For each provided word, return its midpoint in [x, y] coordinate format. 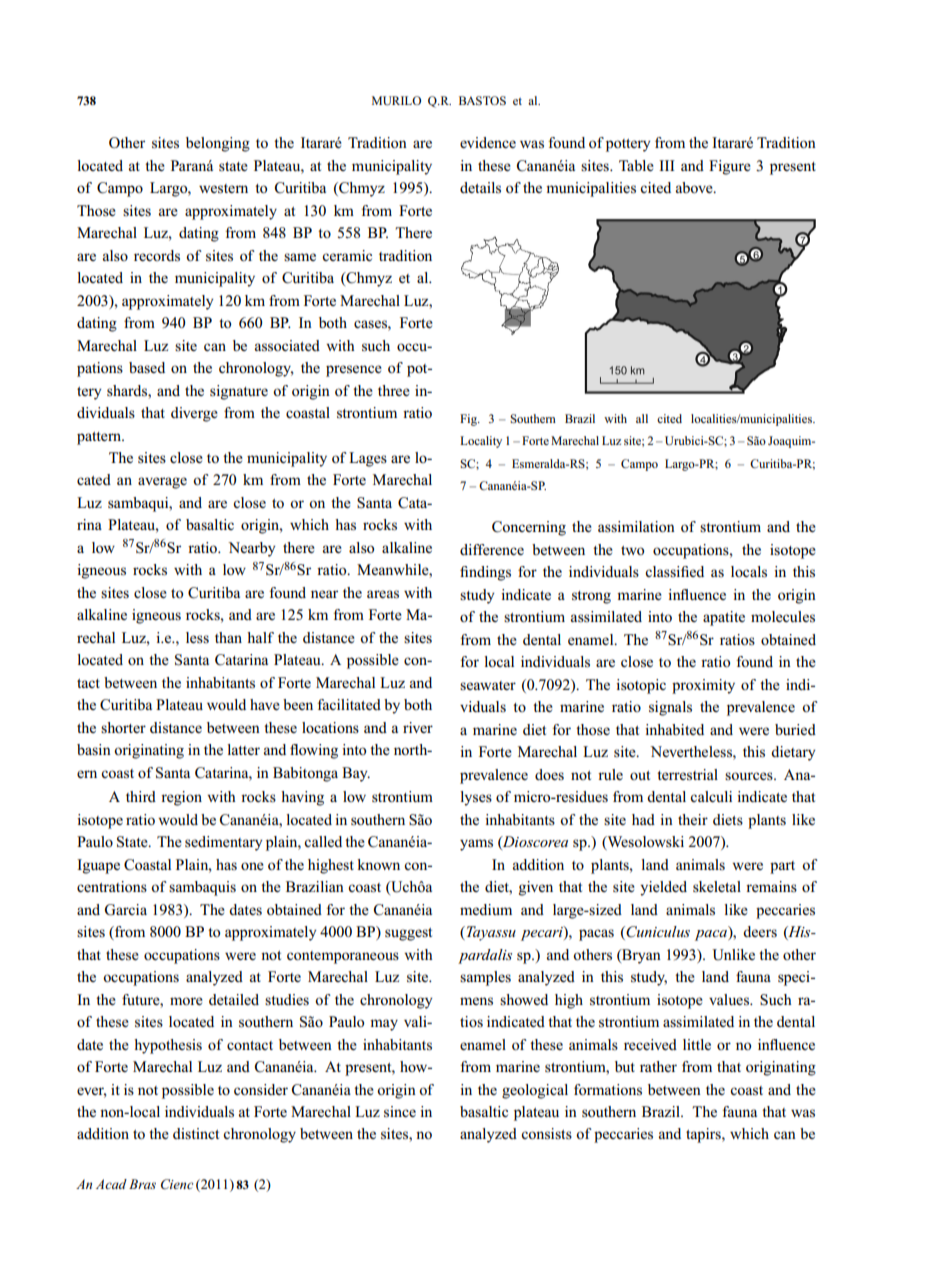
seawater [488, 685]
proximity [703, 686]
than [228, 637]
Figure [730, 167]
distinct [196, 1133]
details [480, 188]
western [223, 189]
